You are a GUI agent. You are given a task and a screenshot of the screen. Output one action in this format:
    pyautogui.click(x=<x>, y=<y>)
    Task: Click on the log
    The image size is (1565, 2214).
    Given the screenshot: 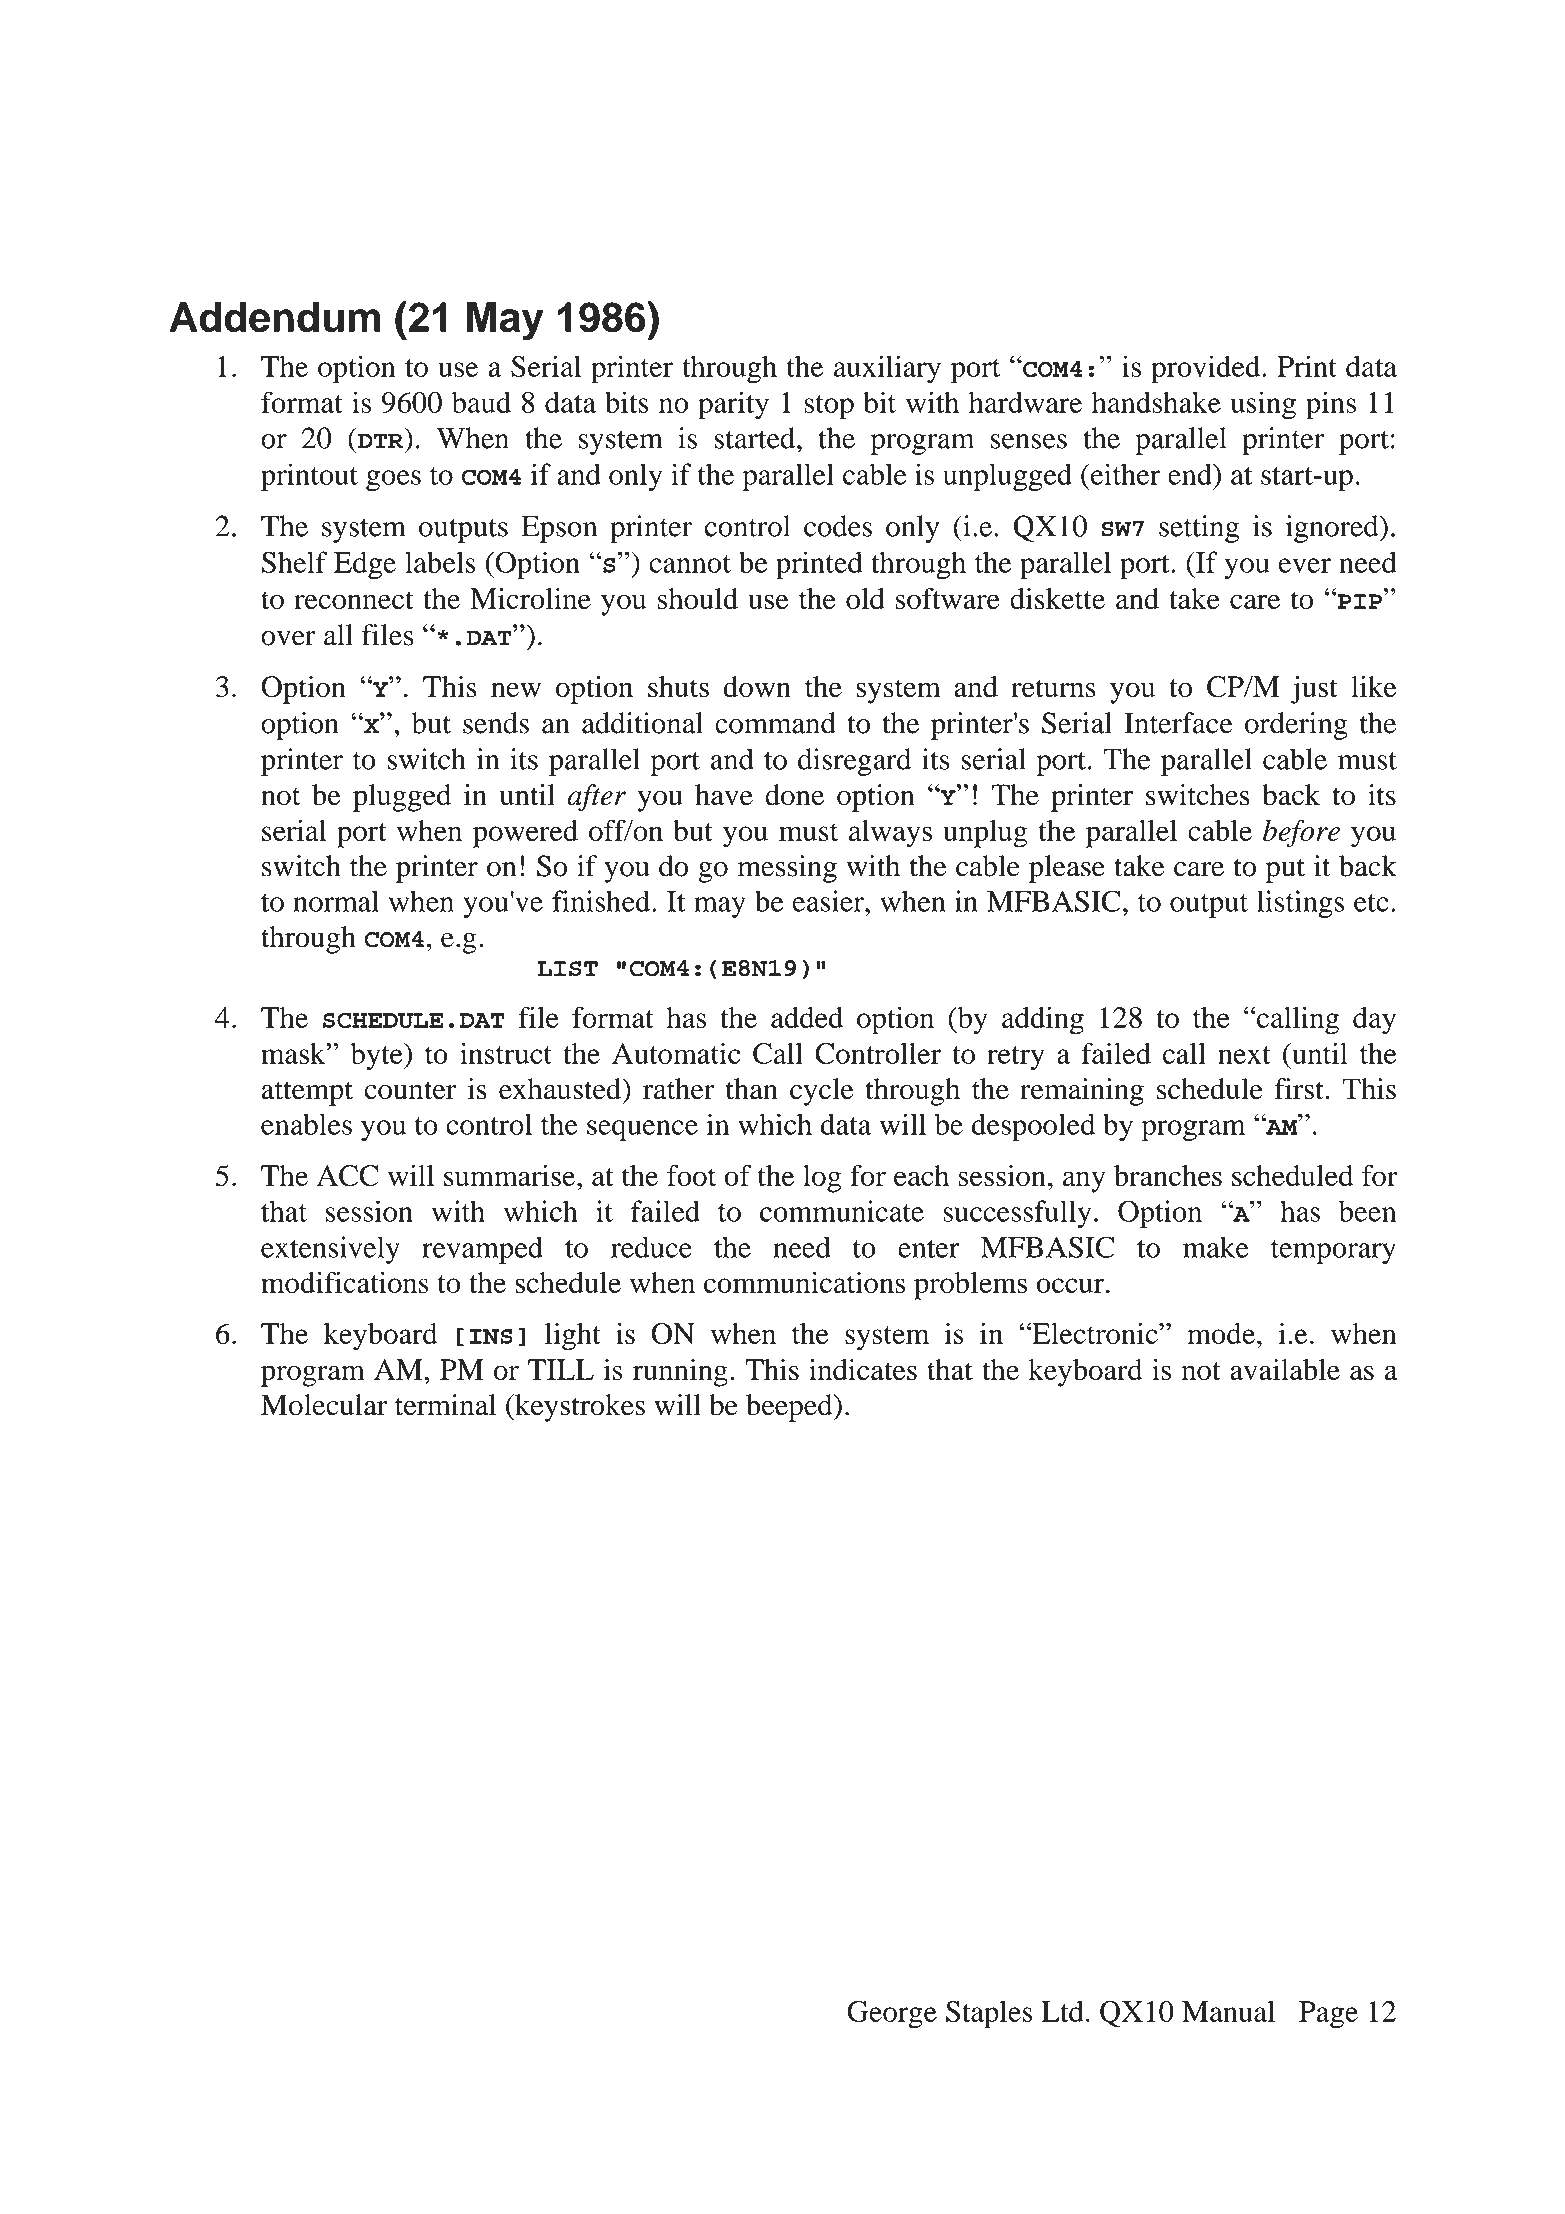 What is the action you would take?
    pyautogui.click(x=822, y=1179)
